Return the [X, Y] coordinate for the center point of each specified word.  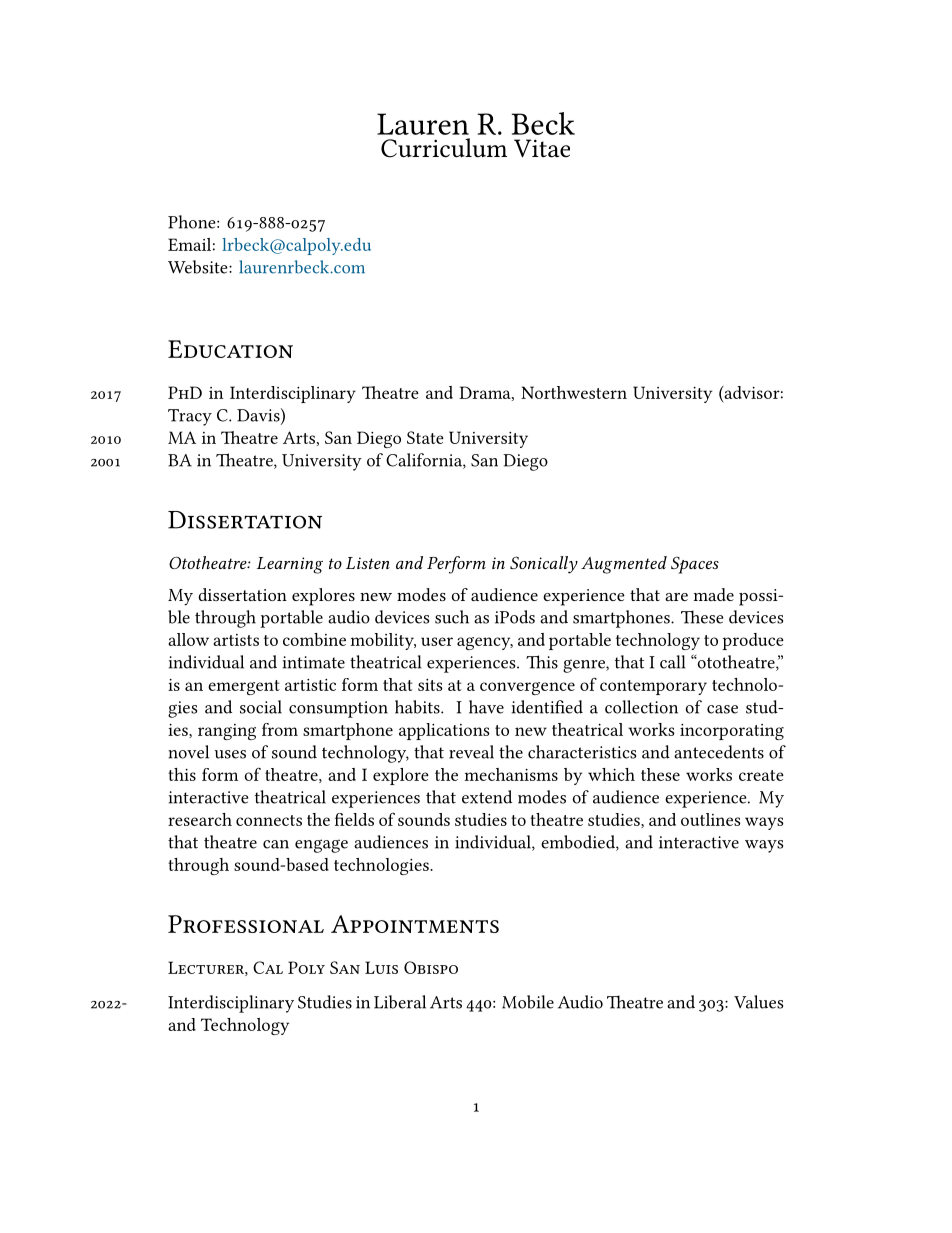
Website [199, 267]
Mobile [528, 1002]
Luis [381, 967]
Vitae [542, 148]
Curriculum [444, 148]
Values [758, 1002]
